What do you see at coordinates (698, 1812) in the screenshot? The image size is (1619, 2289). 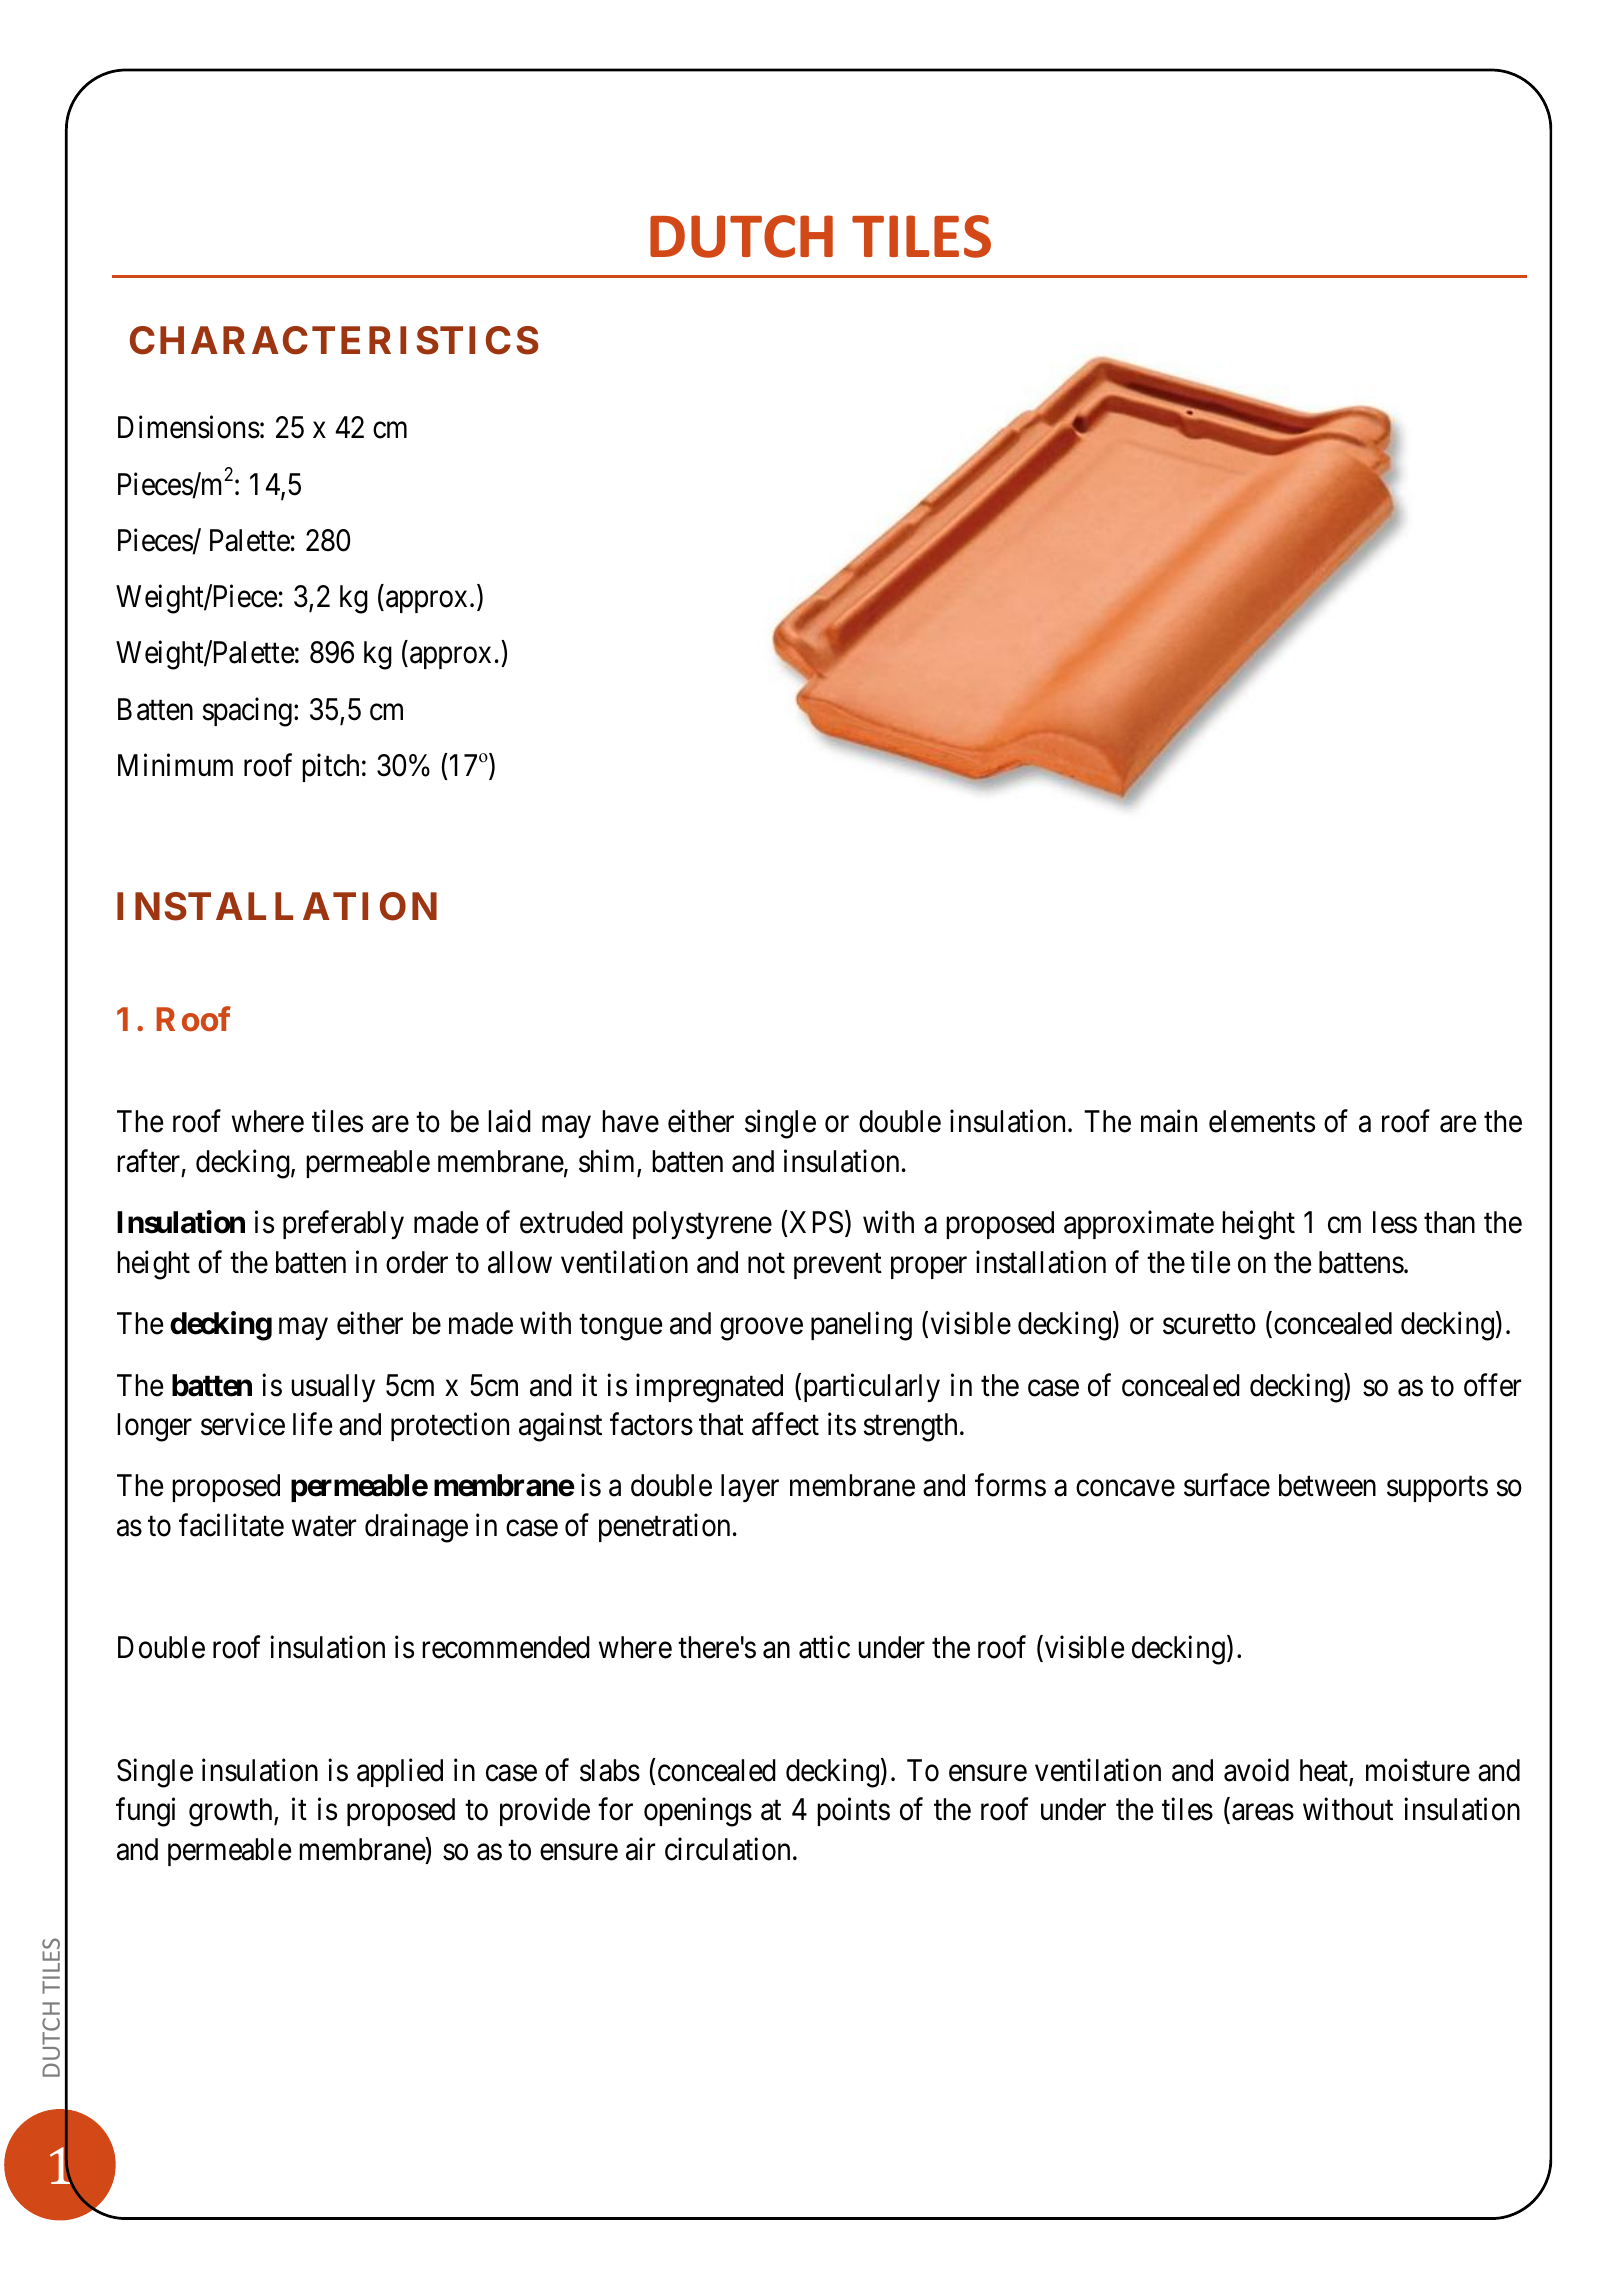 I see `openings` at bounding box center [698, 1812].
